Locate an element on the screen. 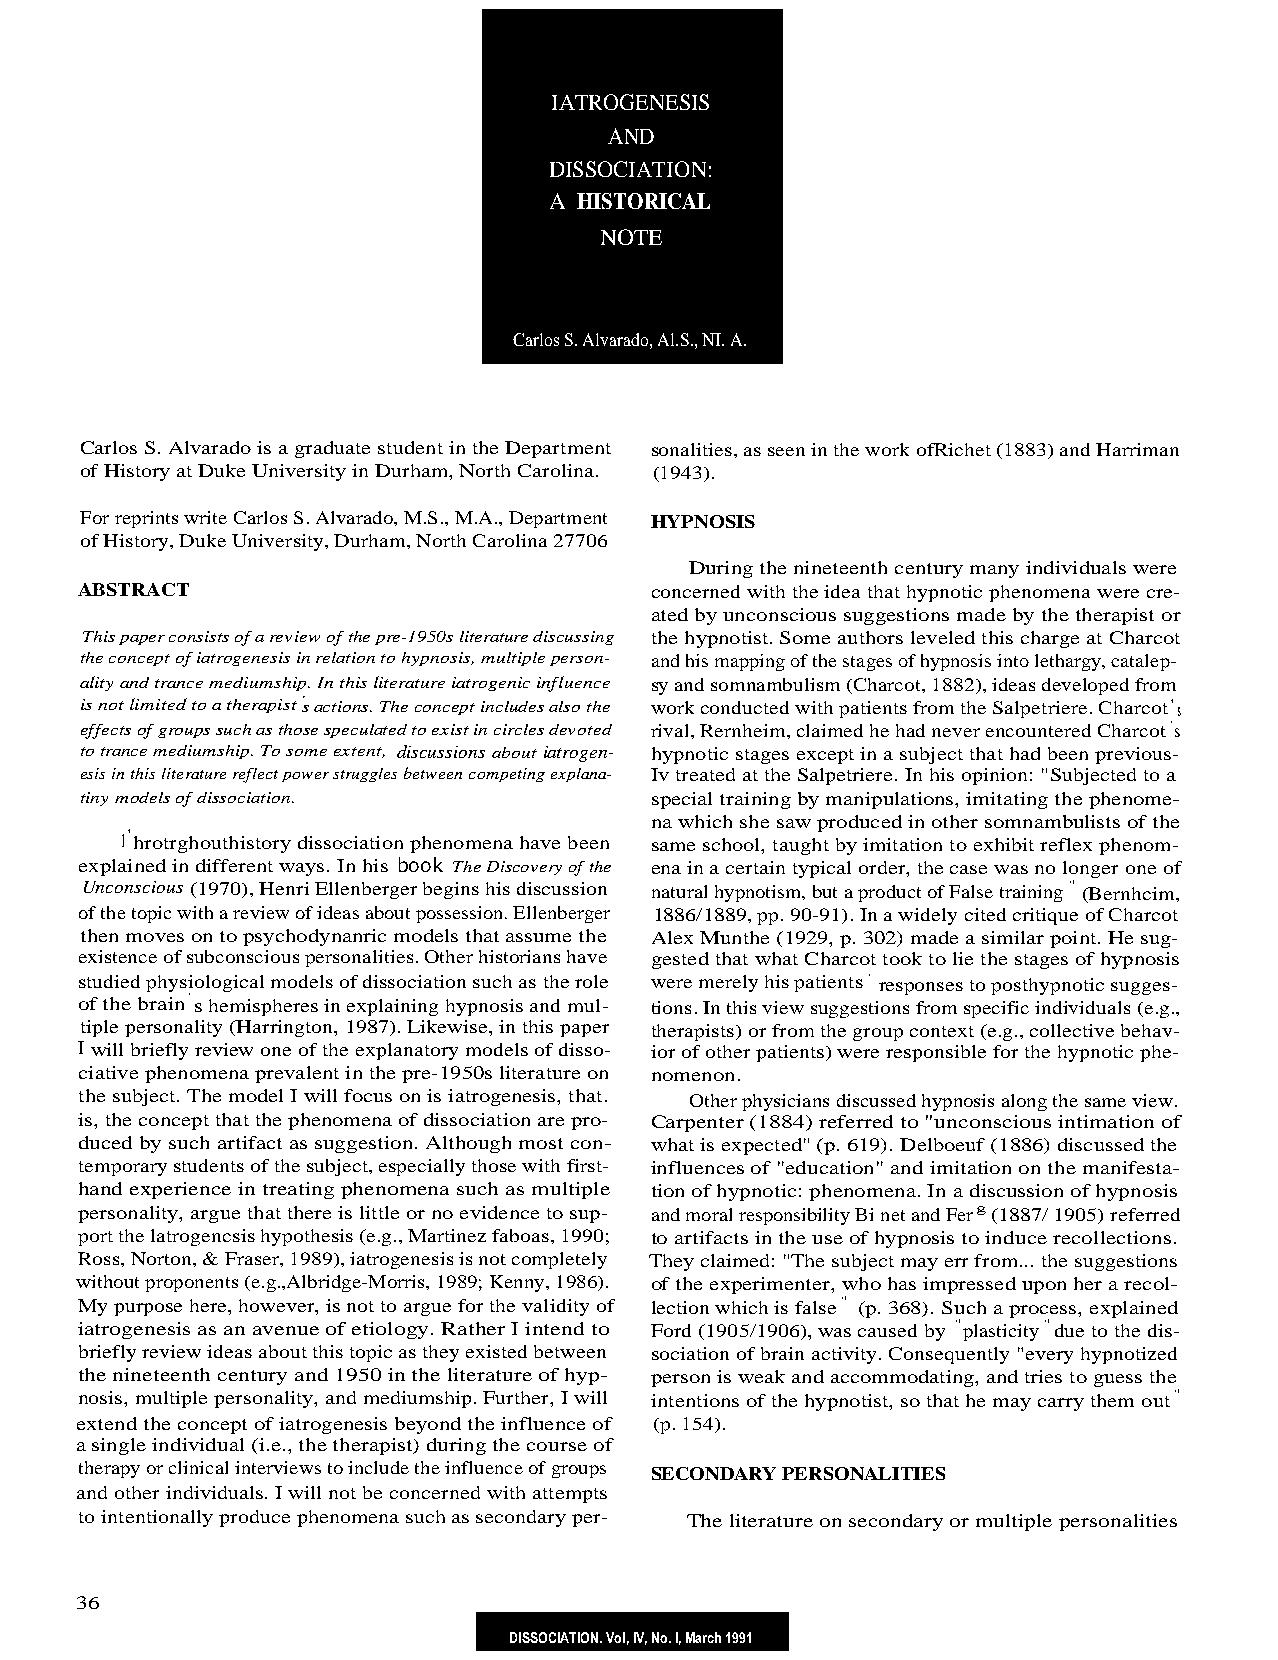  graduate is located at coordinates (332, 449).
